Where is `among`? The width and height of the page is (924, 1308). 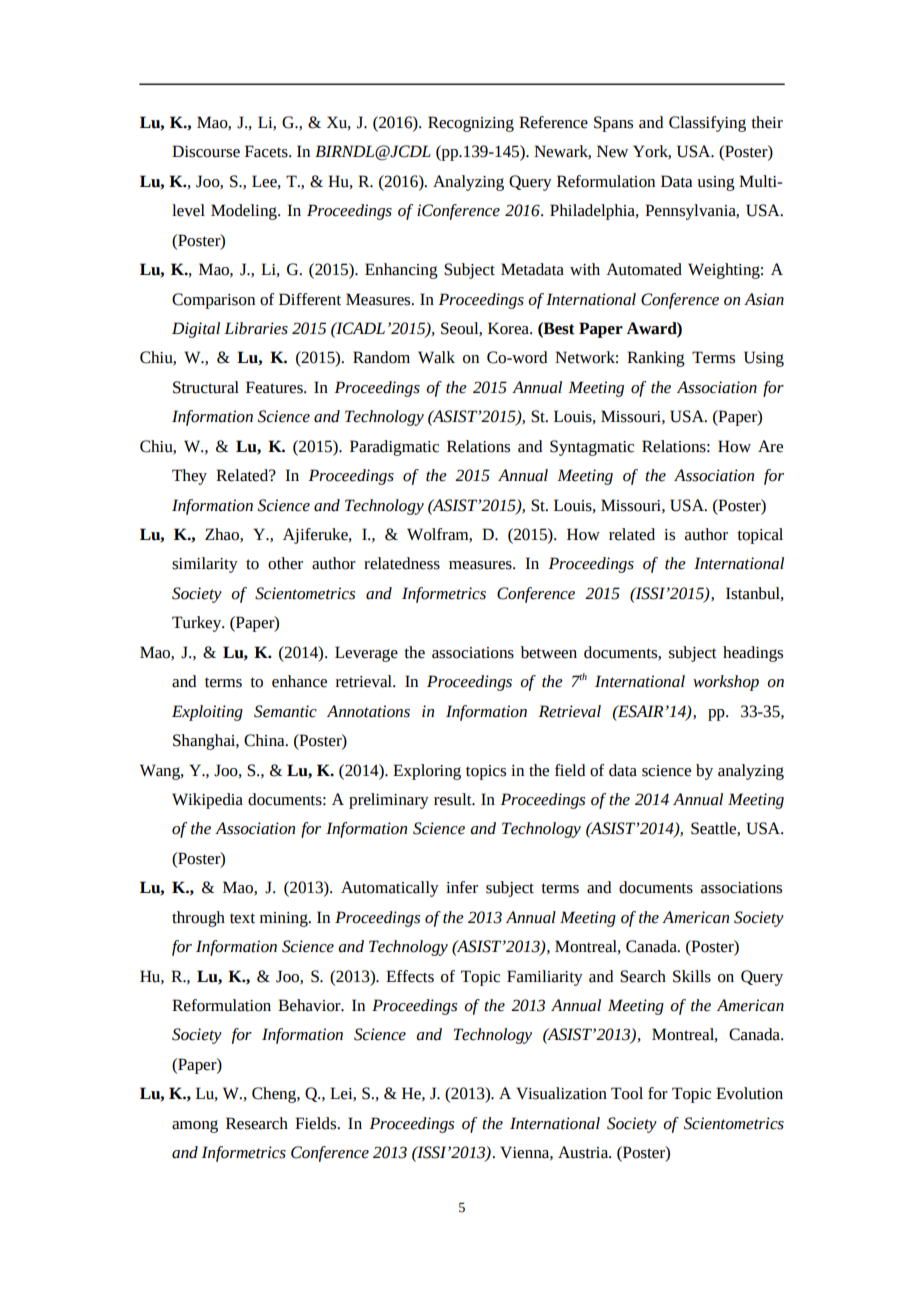 among is located at coordinates (195, 1126).
